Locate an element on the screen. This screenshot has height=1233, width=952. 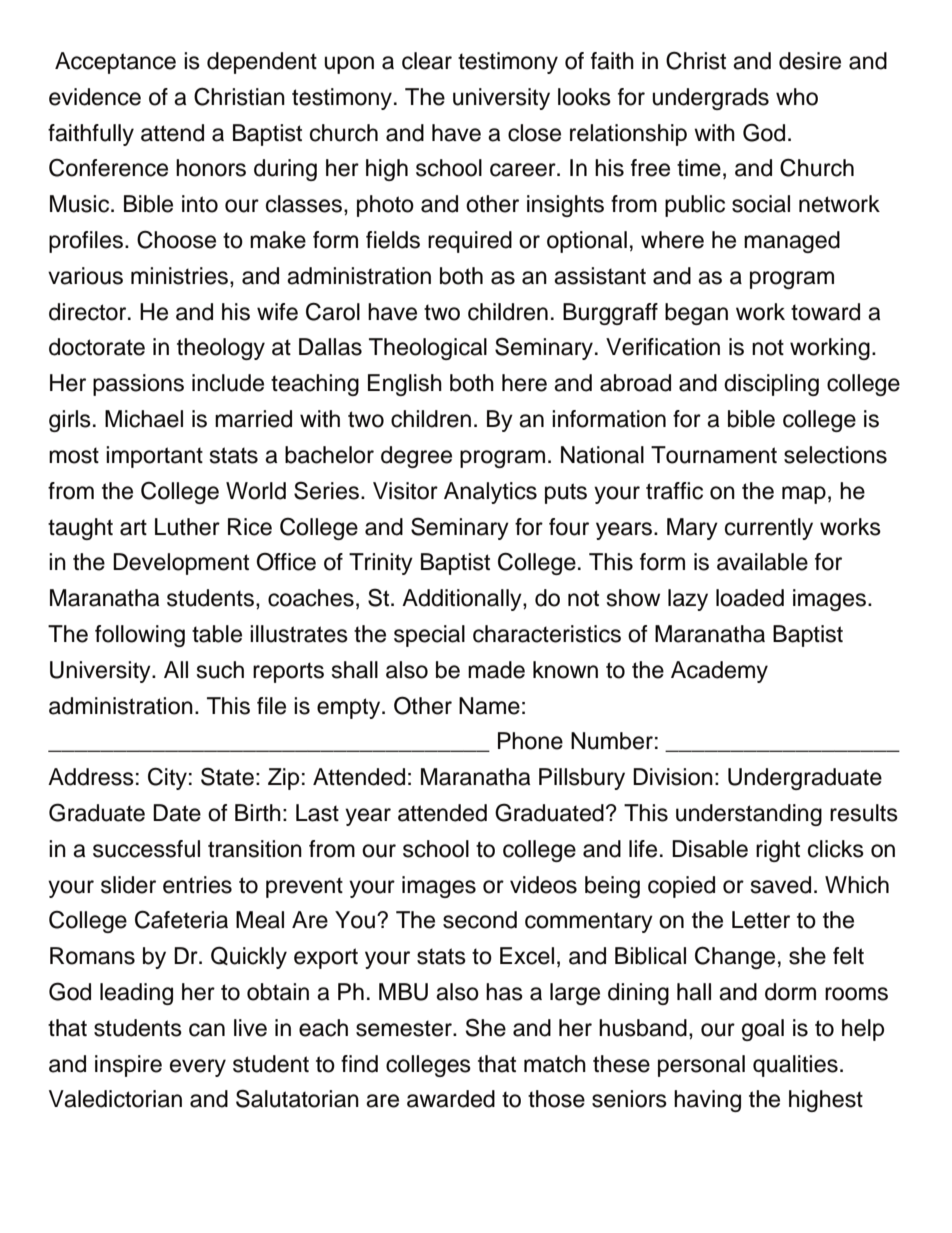
selections is located at coordinates (835, 455).
